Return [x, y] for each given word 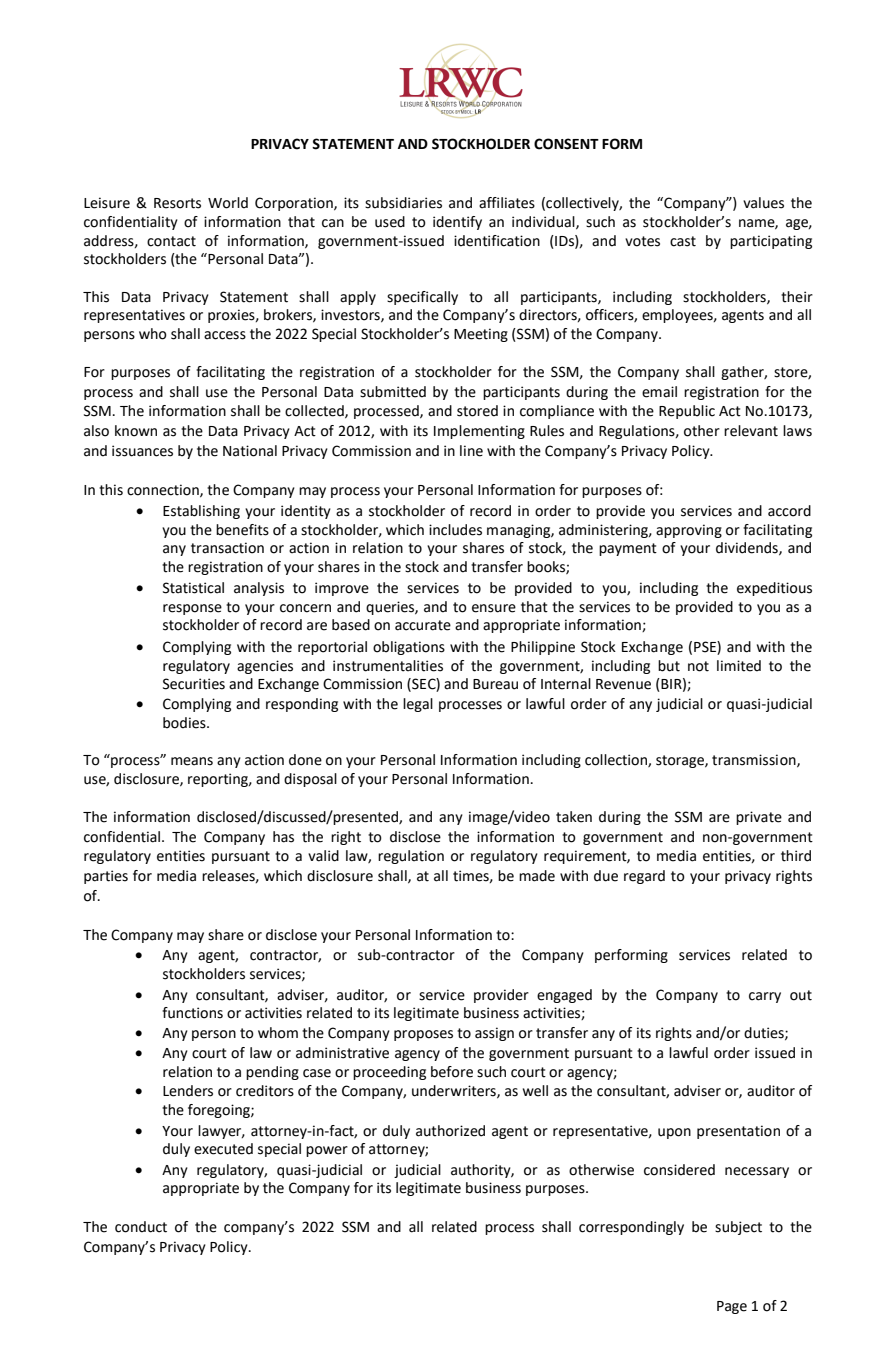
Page [732, 1307]
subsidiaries [403, 203]
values [763, 203]
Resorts [177, 203]
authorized [450, 1131]
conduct [141, 1227]
